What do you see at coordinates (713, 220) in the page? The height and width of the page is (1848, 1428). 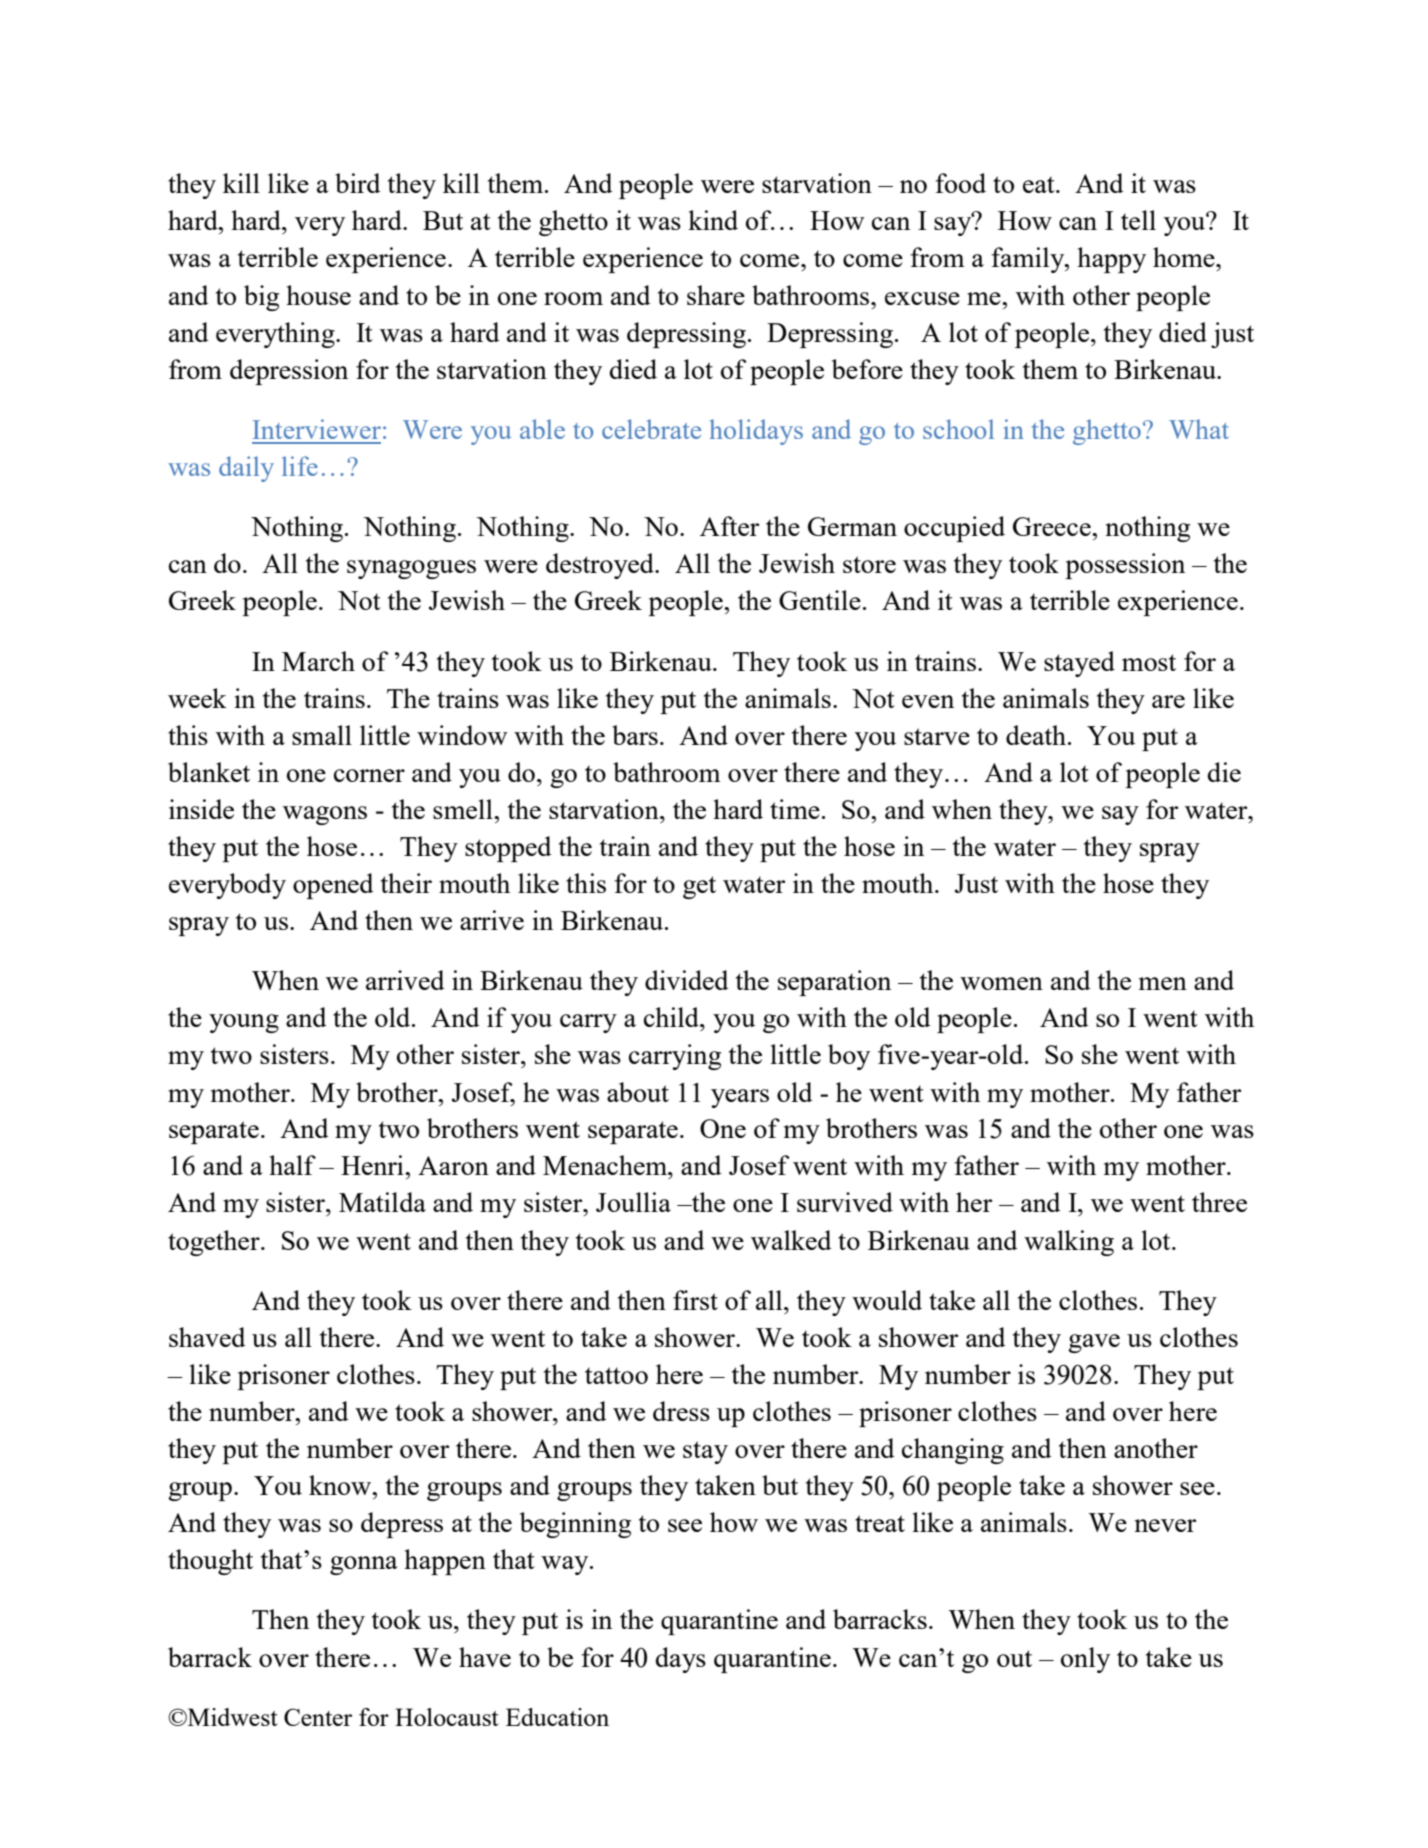 I see `kind` at bounding box center [713, 220].
